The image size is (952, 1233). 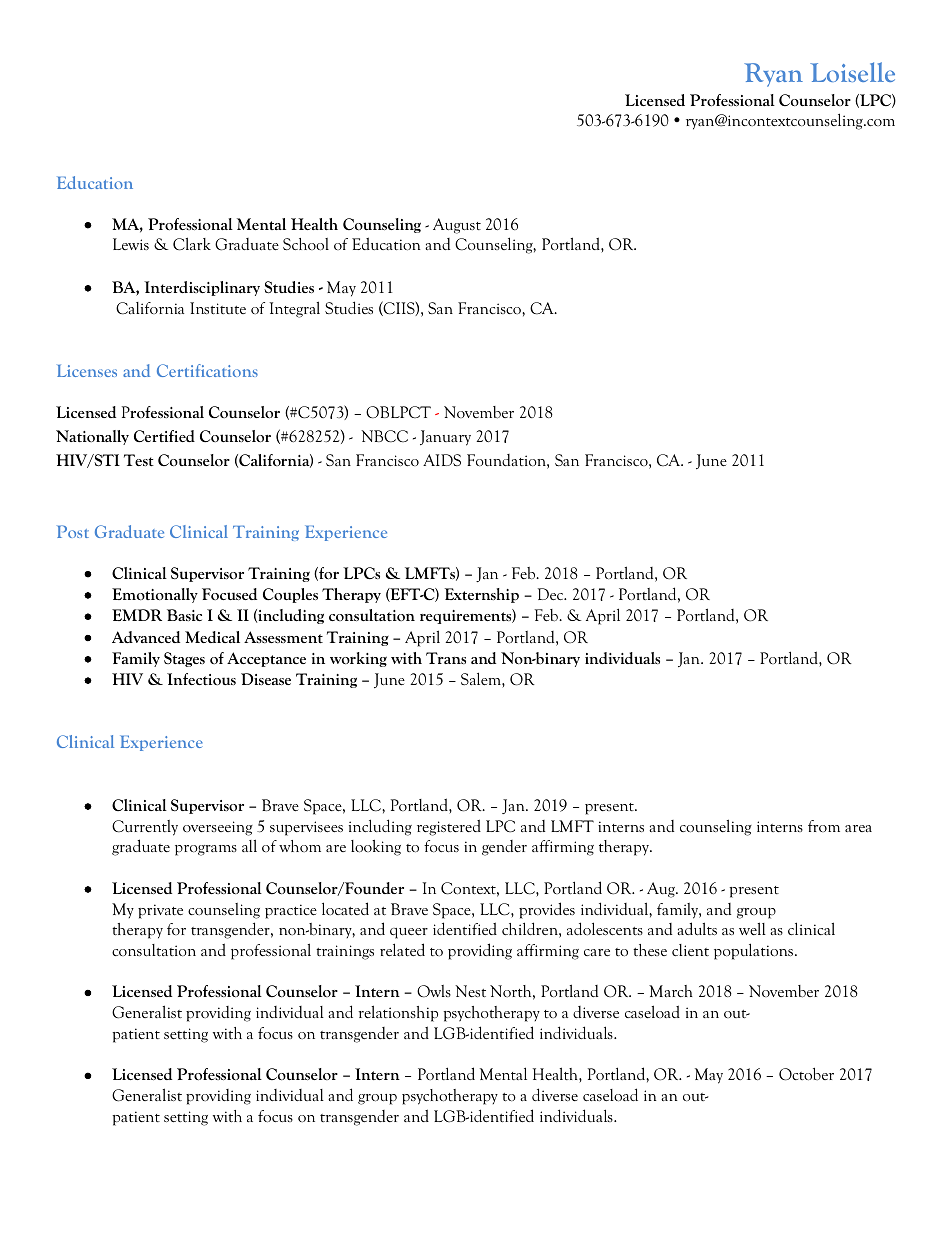 I want to click on Dec, so click(x=552, y=594).
